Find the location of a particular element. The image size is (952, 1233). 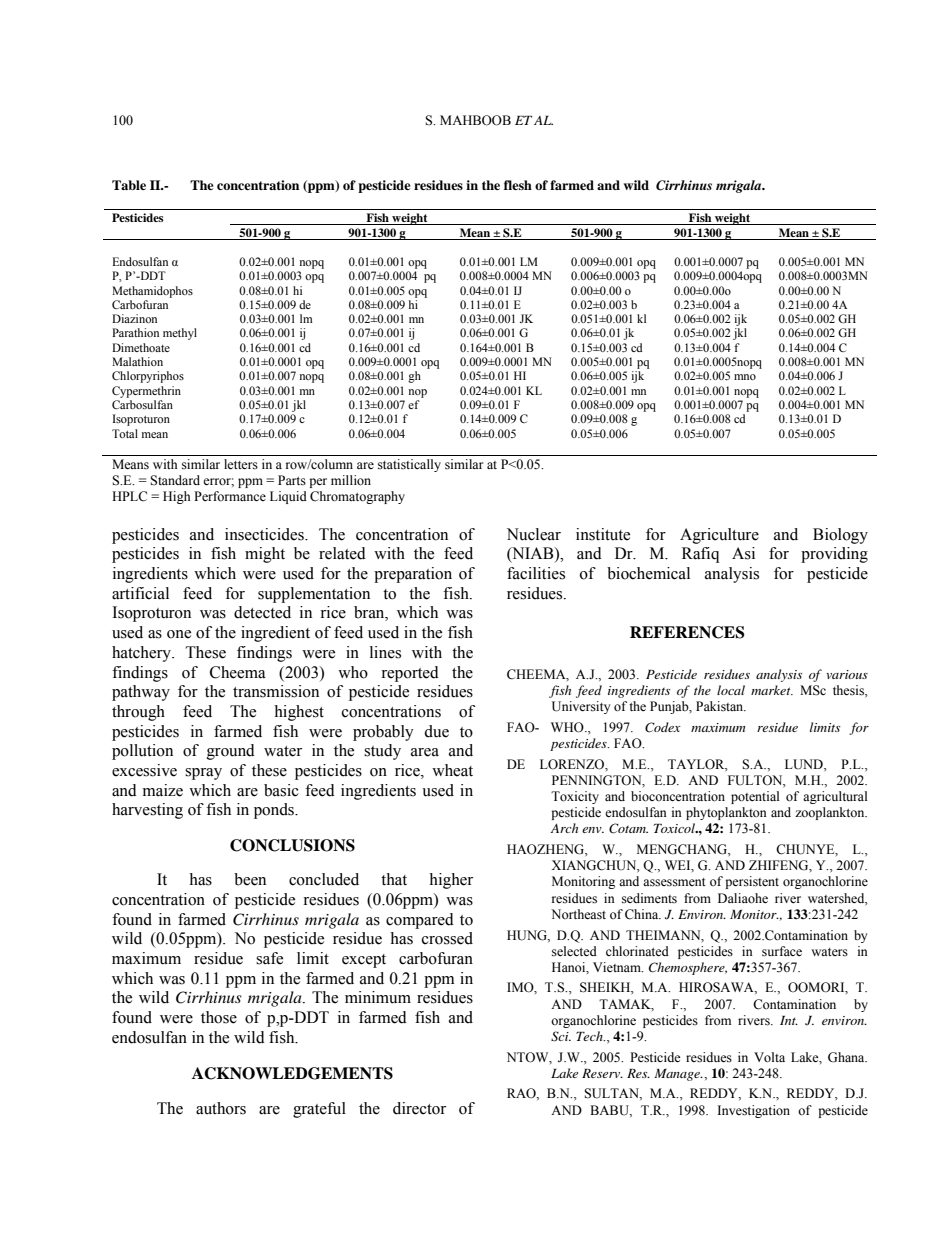

authors is located at coordinates (221, 1108).
